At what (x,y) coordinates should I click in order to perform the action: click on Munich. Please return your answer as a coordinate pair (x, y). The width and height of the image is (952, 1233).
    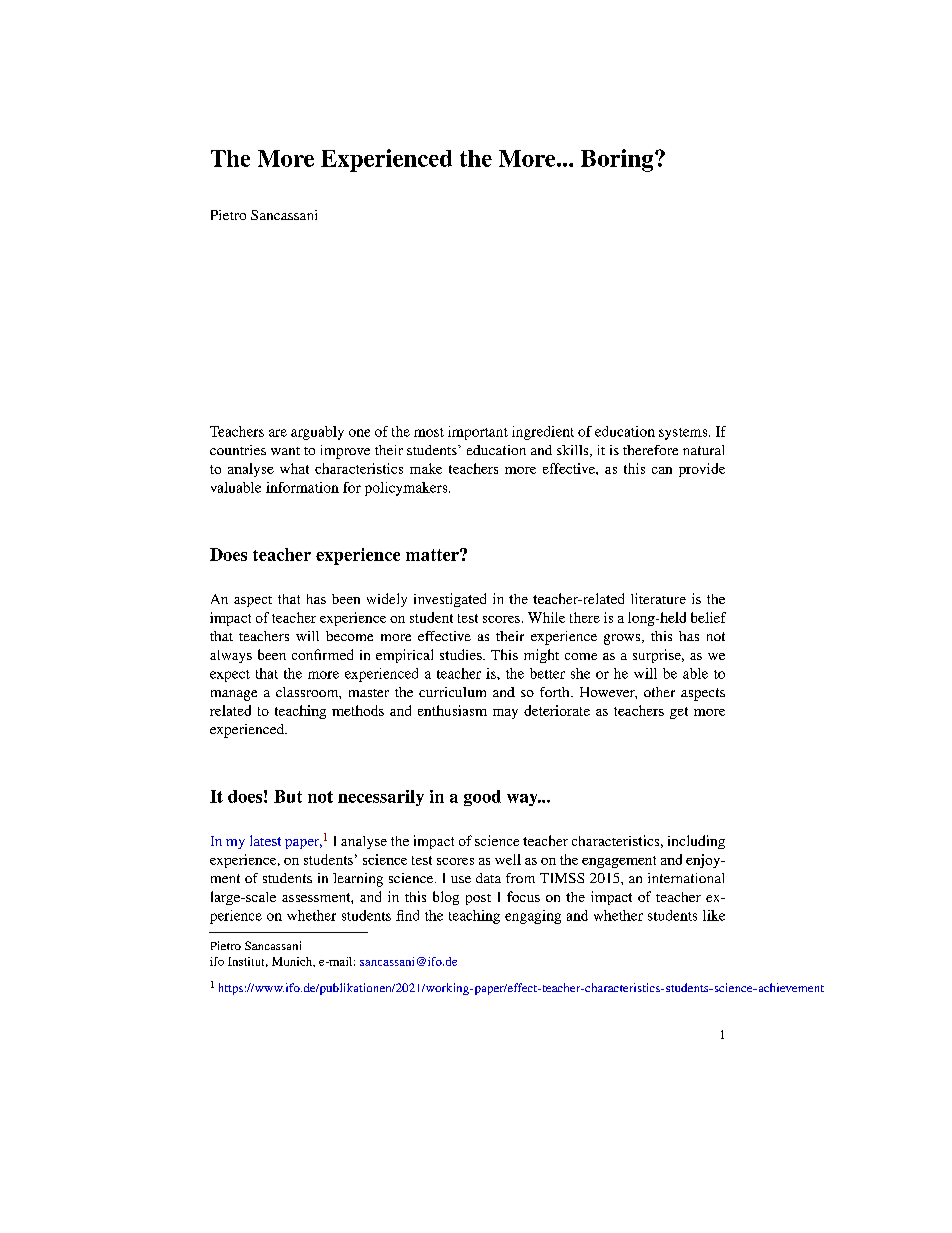
    Looking at the image, I should click on (293, 962).
